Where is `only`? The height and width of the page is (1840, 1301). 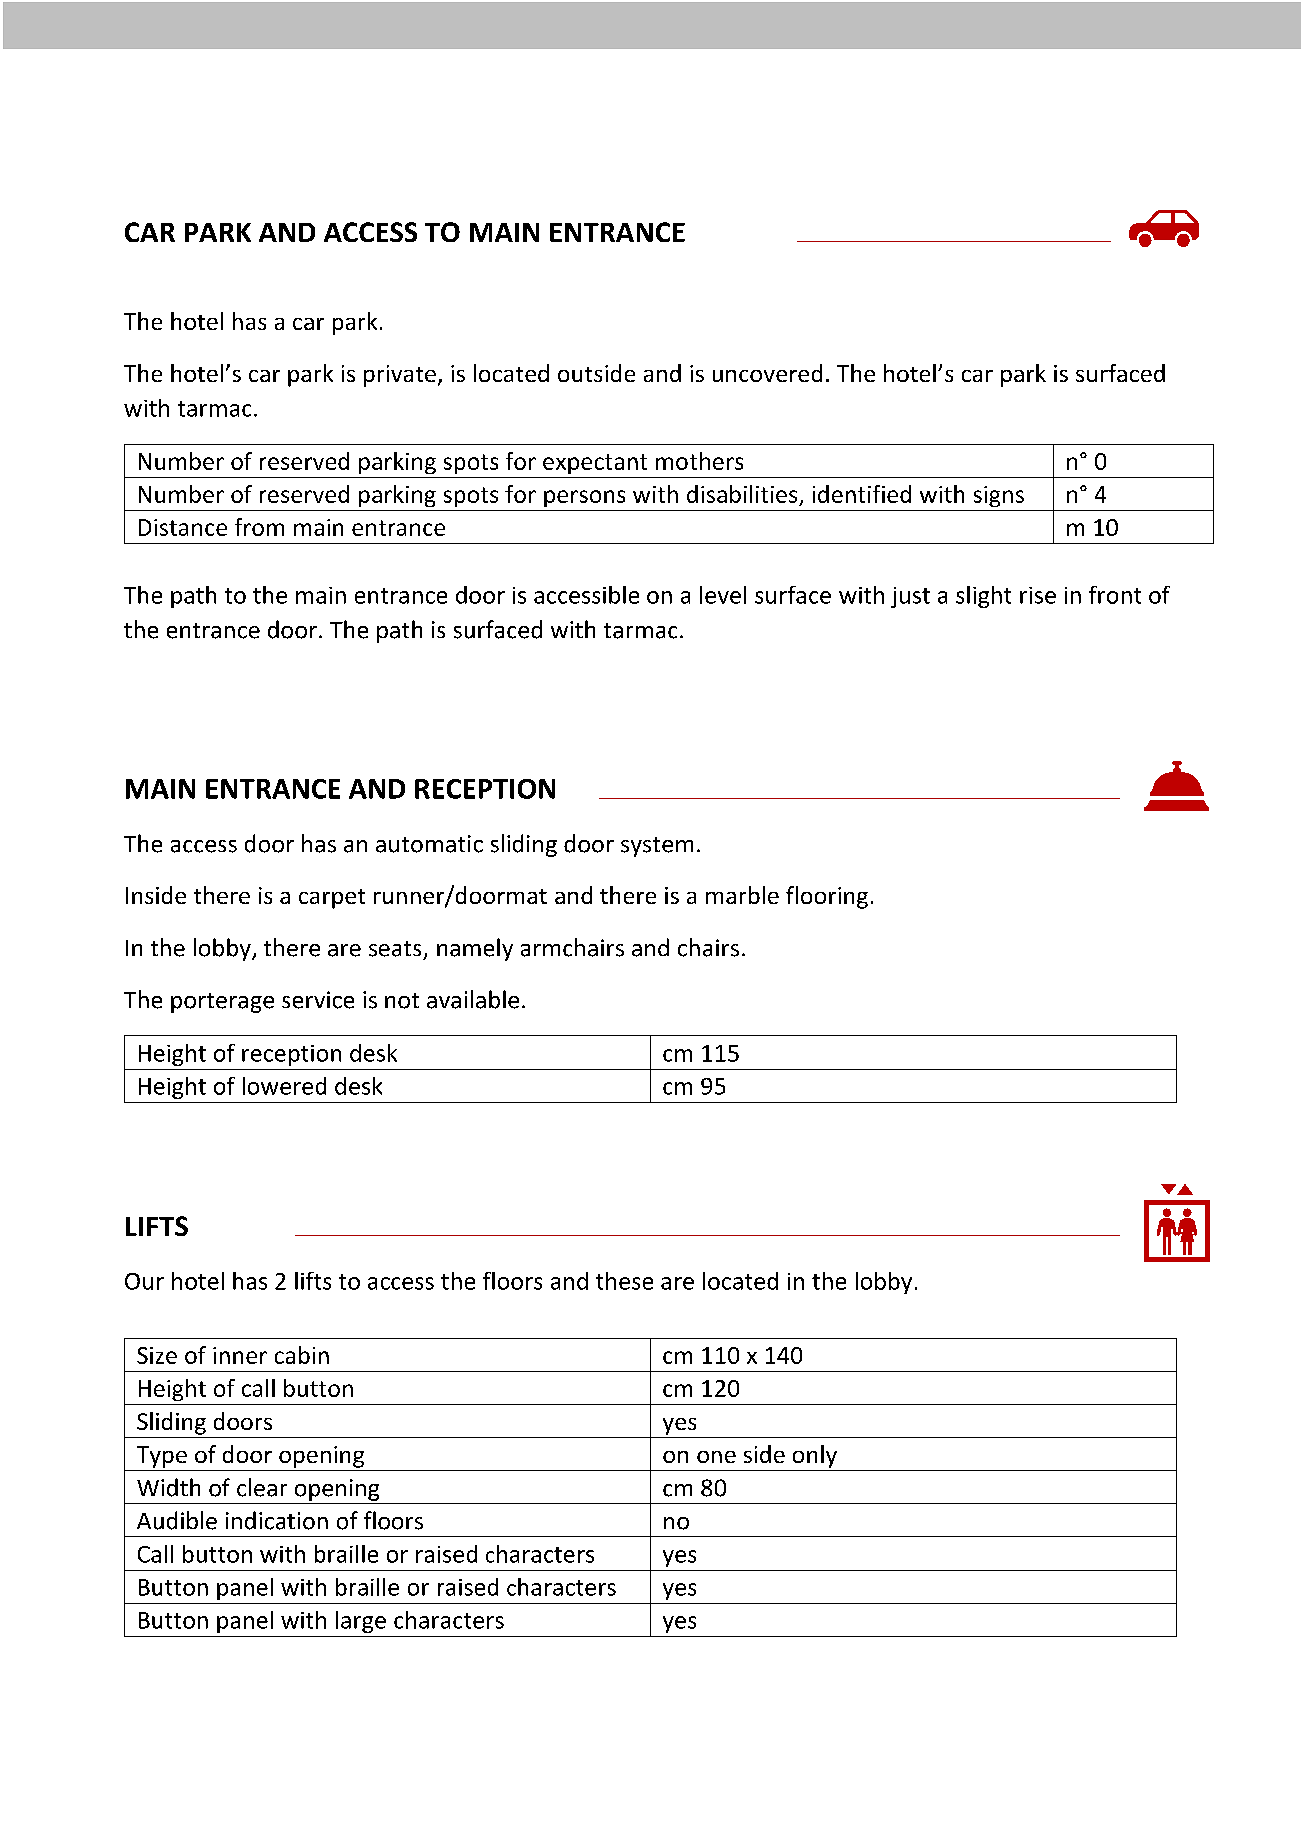 only is located at coordinates (815, 1456).
